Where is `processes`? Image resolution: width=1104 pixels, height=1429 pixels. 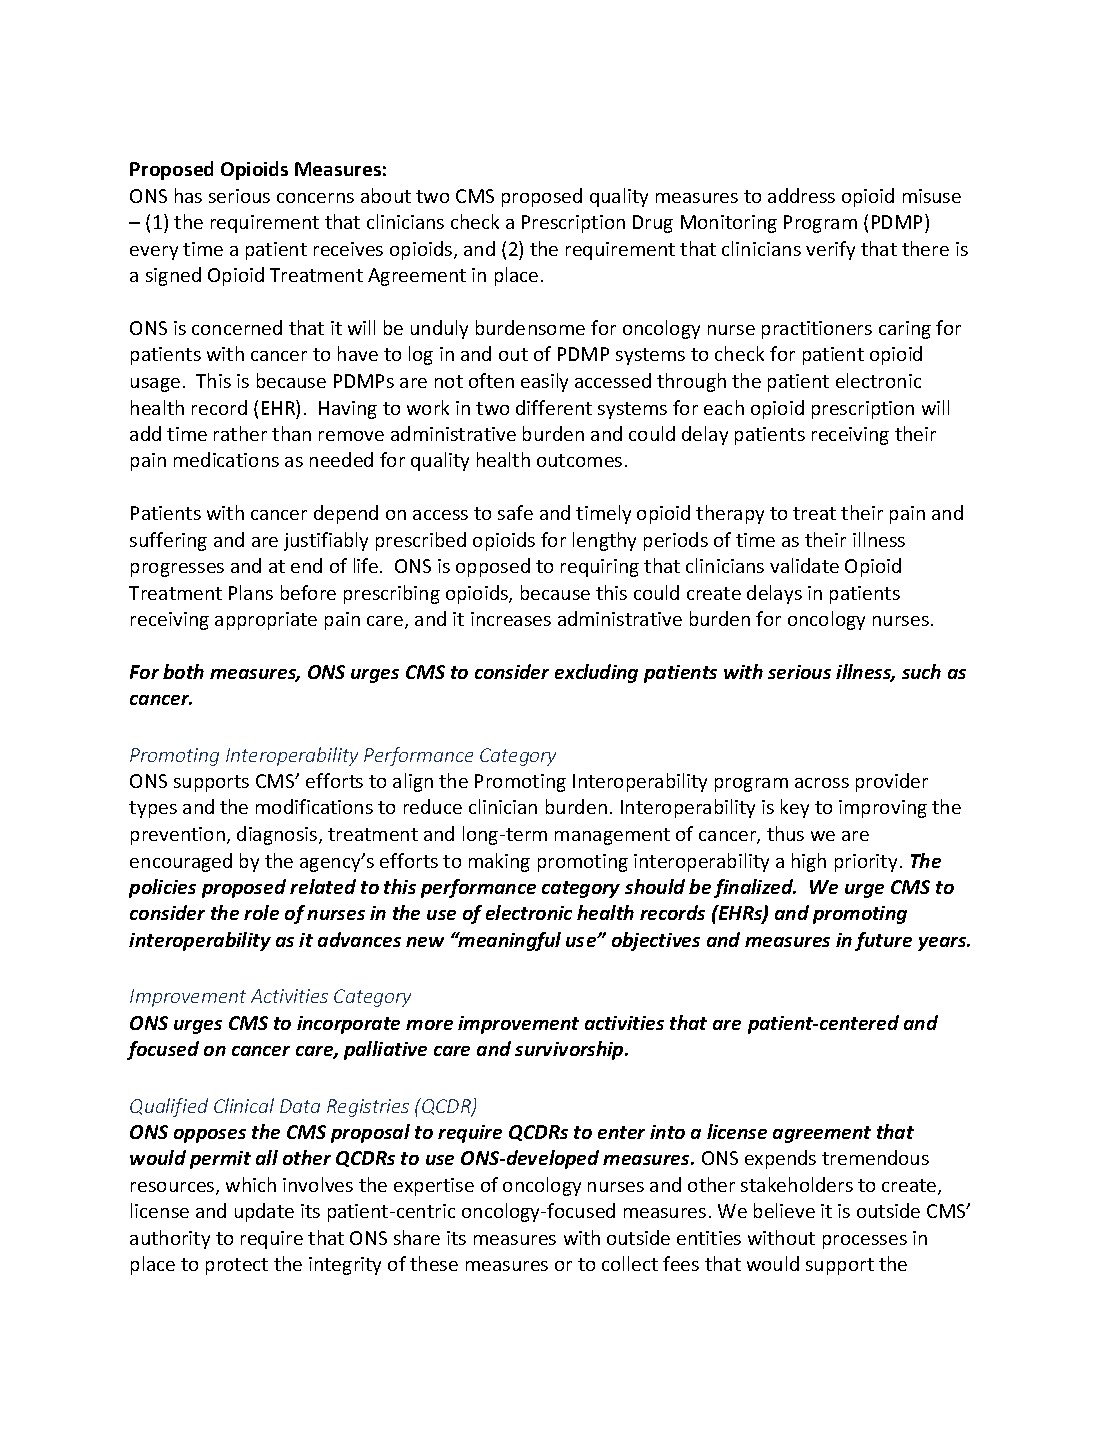 processes is located at coordinates (865, 1242).
